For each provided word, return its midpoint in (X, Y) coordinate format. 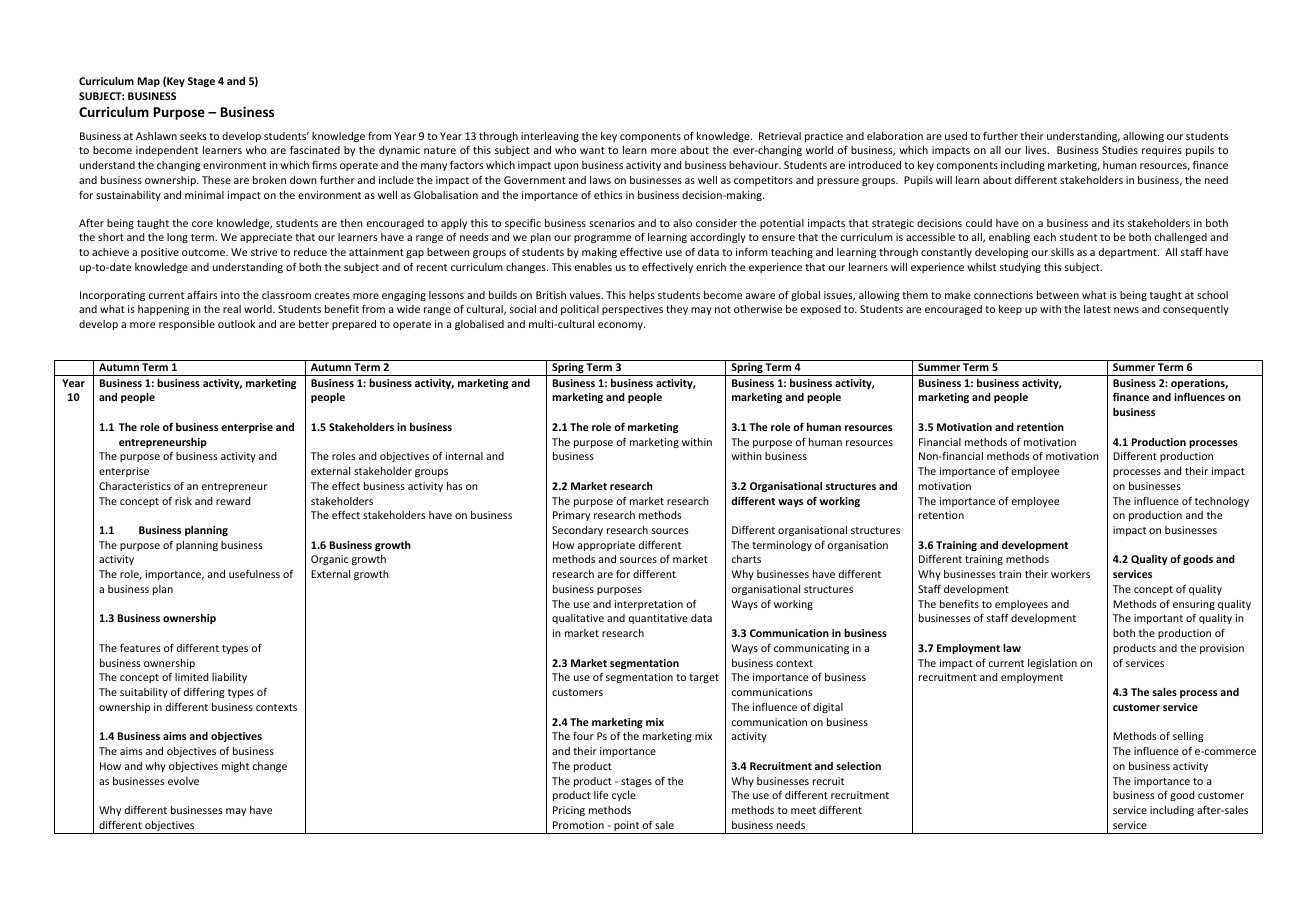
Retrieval (780, 136)
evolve (183, 781)
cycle (624, 796)
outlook (236, 324)
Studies (1120, 150)
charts (746, 559)
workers (1070, 574)
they (677, 310)
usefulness (254, 573)
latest (1097, 309)
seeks (193, 136)
